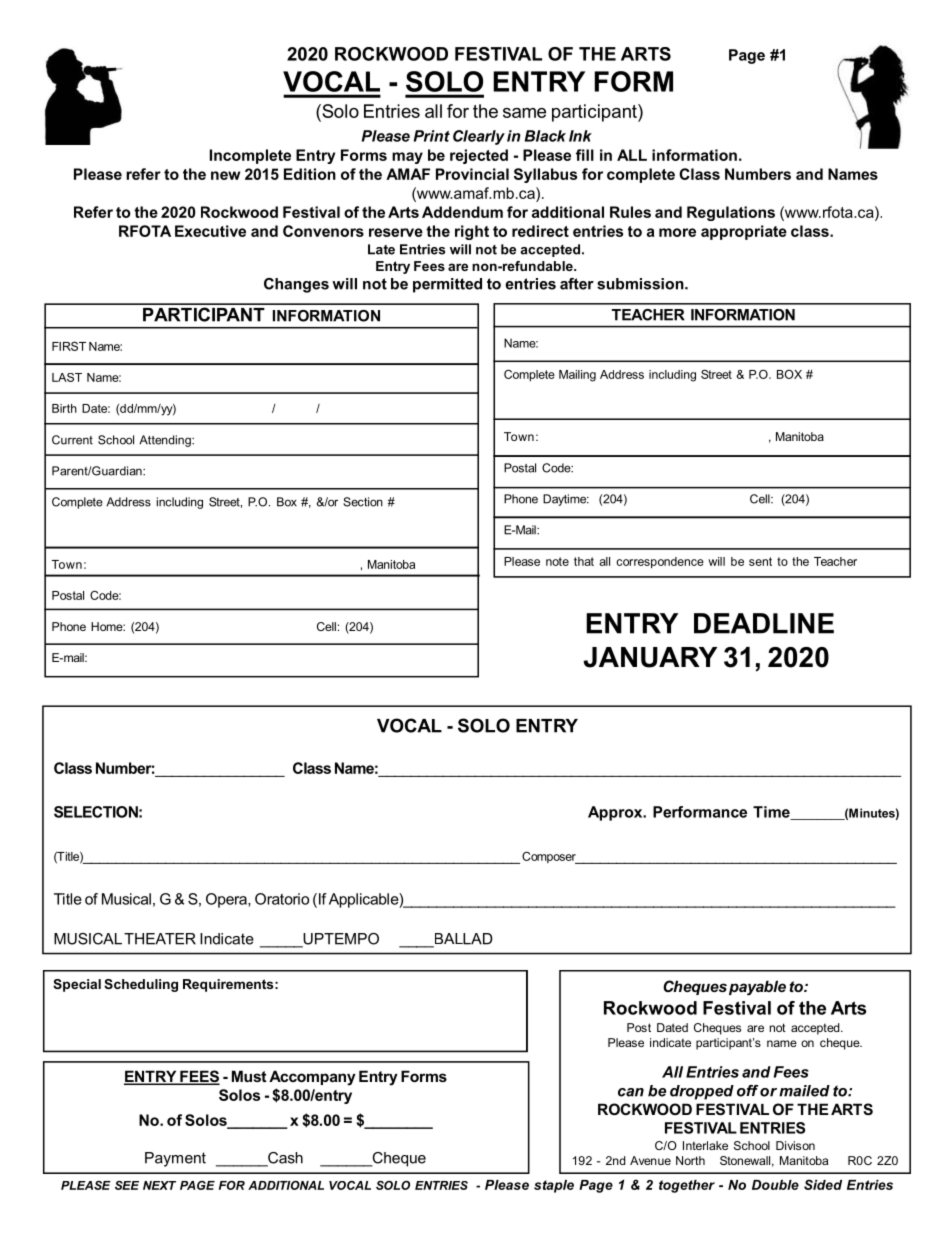  I want to click on Attending, so click(166, 441).
